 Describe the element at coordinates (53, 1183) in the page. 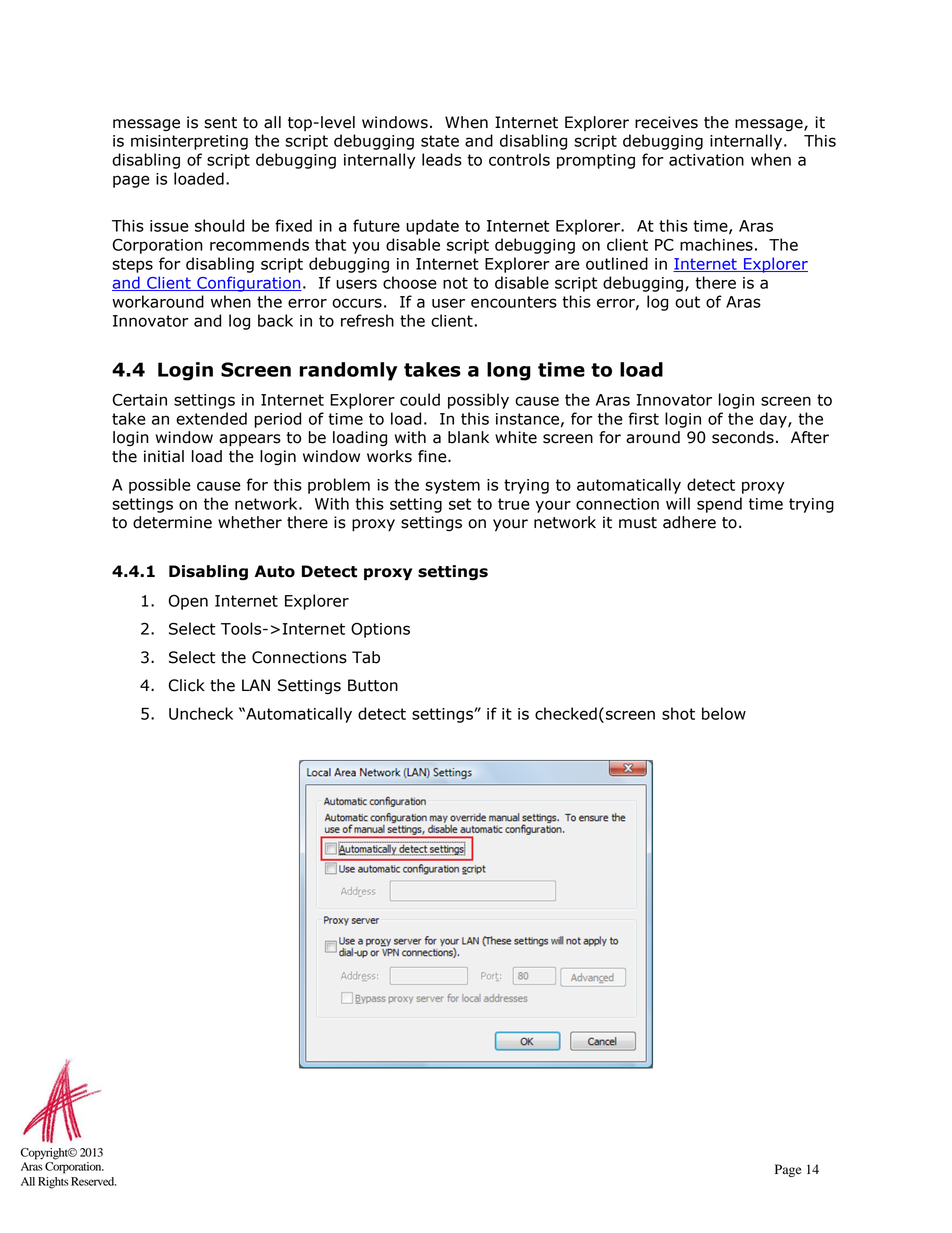

I see `Rights` at that location.
